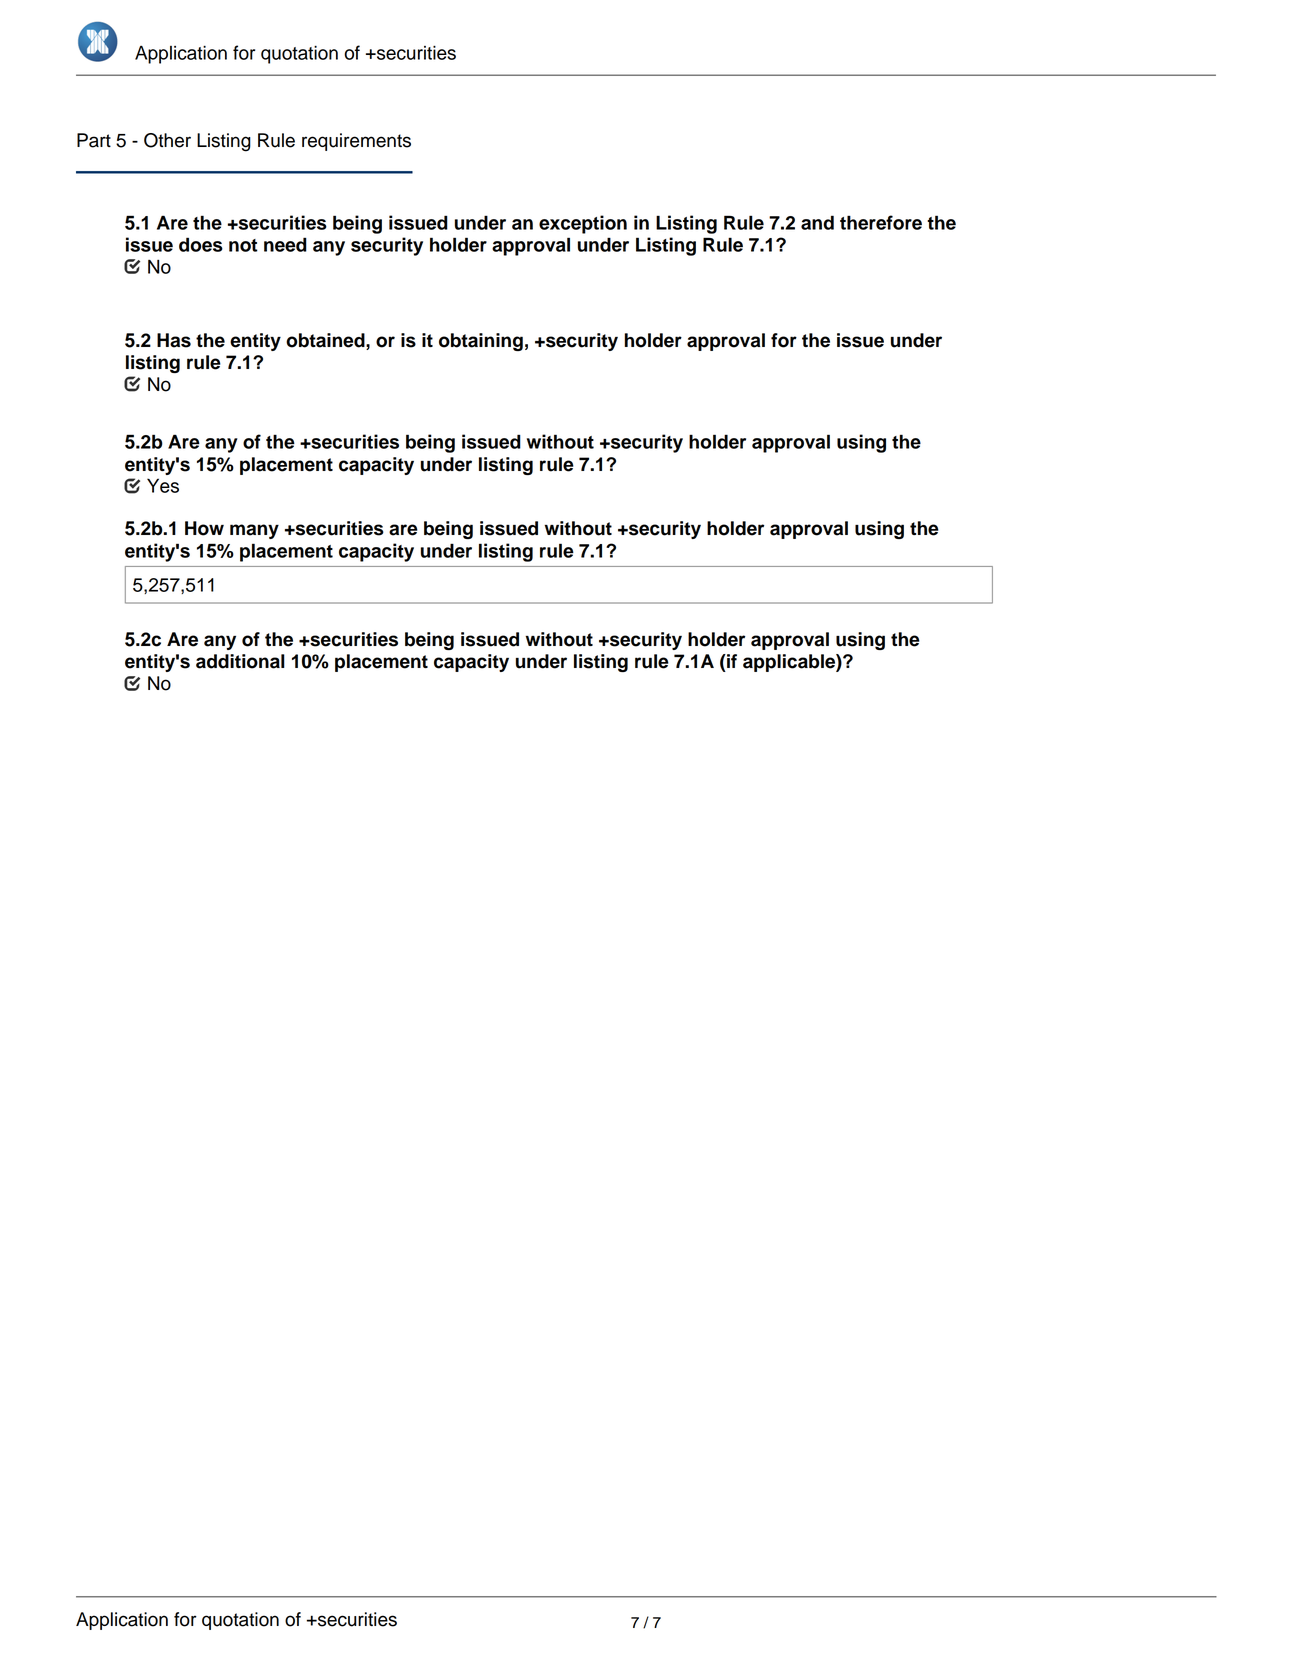 The width and height of the screenshot is (1292, 1672). I want to click on requirements, so click(356, 142).
